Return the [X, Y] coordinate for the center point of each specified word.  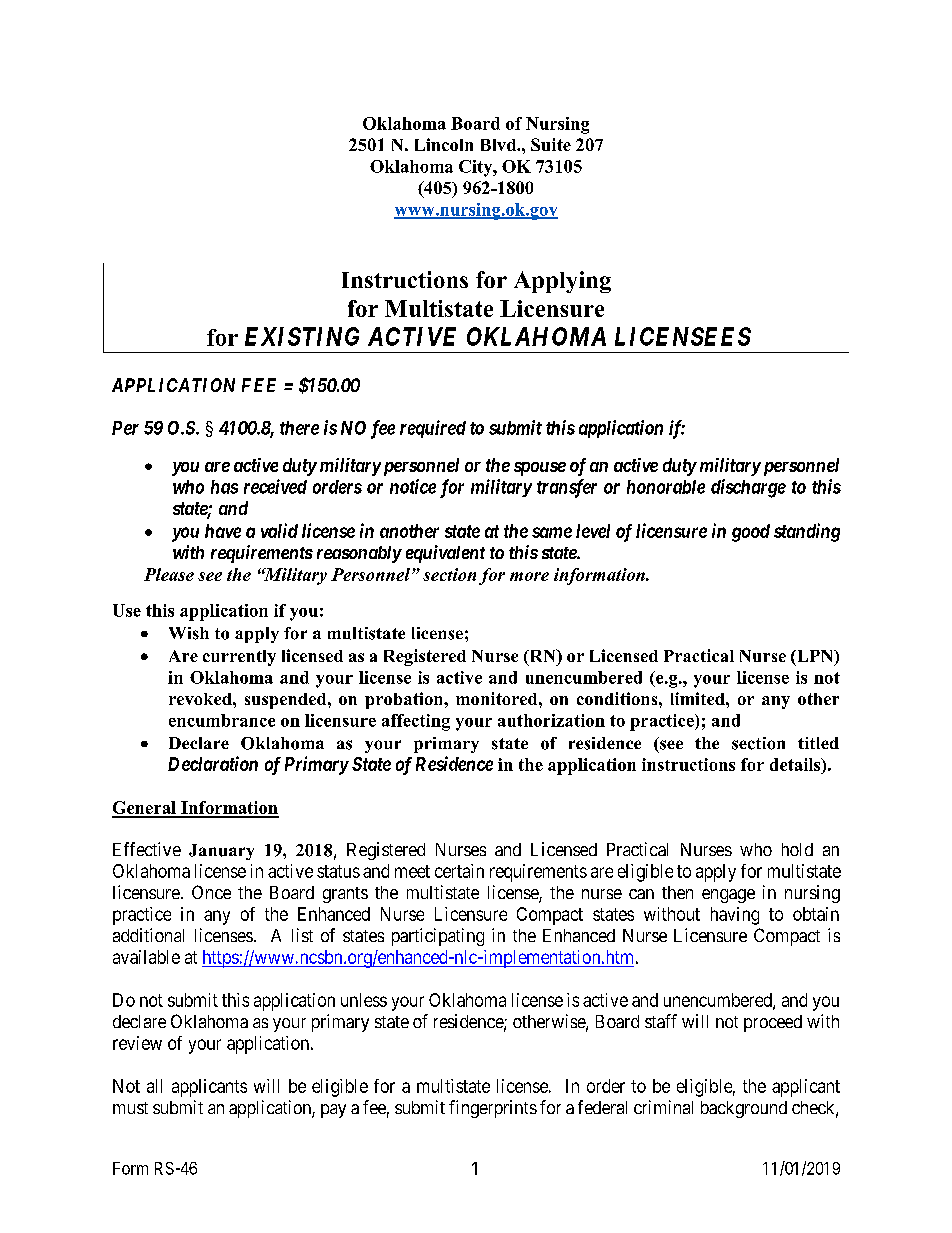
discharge [748, 488]
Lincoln [444, 144]
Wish [189, 633]
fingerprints [493, 1109]
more [529, 576]
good [751, 533]
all [154, 1086]
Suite [551, 144]
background [744, 1109]
